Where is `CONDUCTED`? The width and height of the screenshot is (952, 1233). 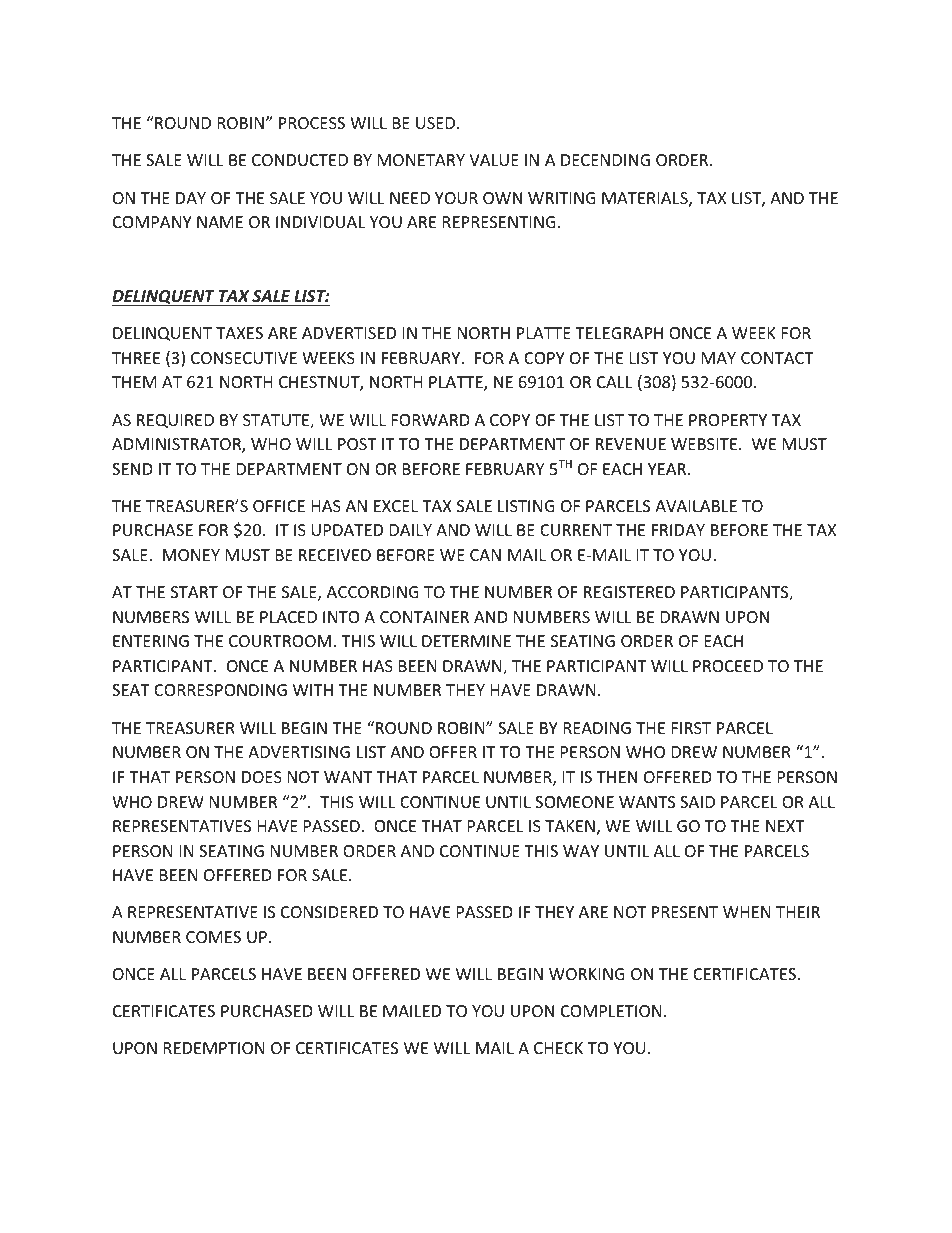
CONDUCTED is located at coordinates (300, 160).
